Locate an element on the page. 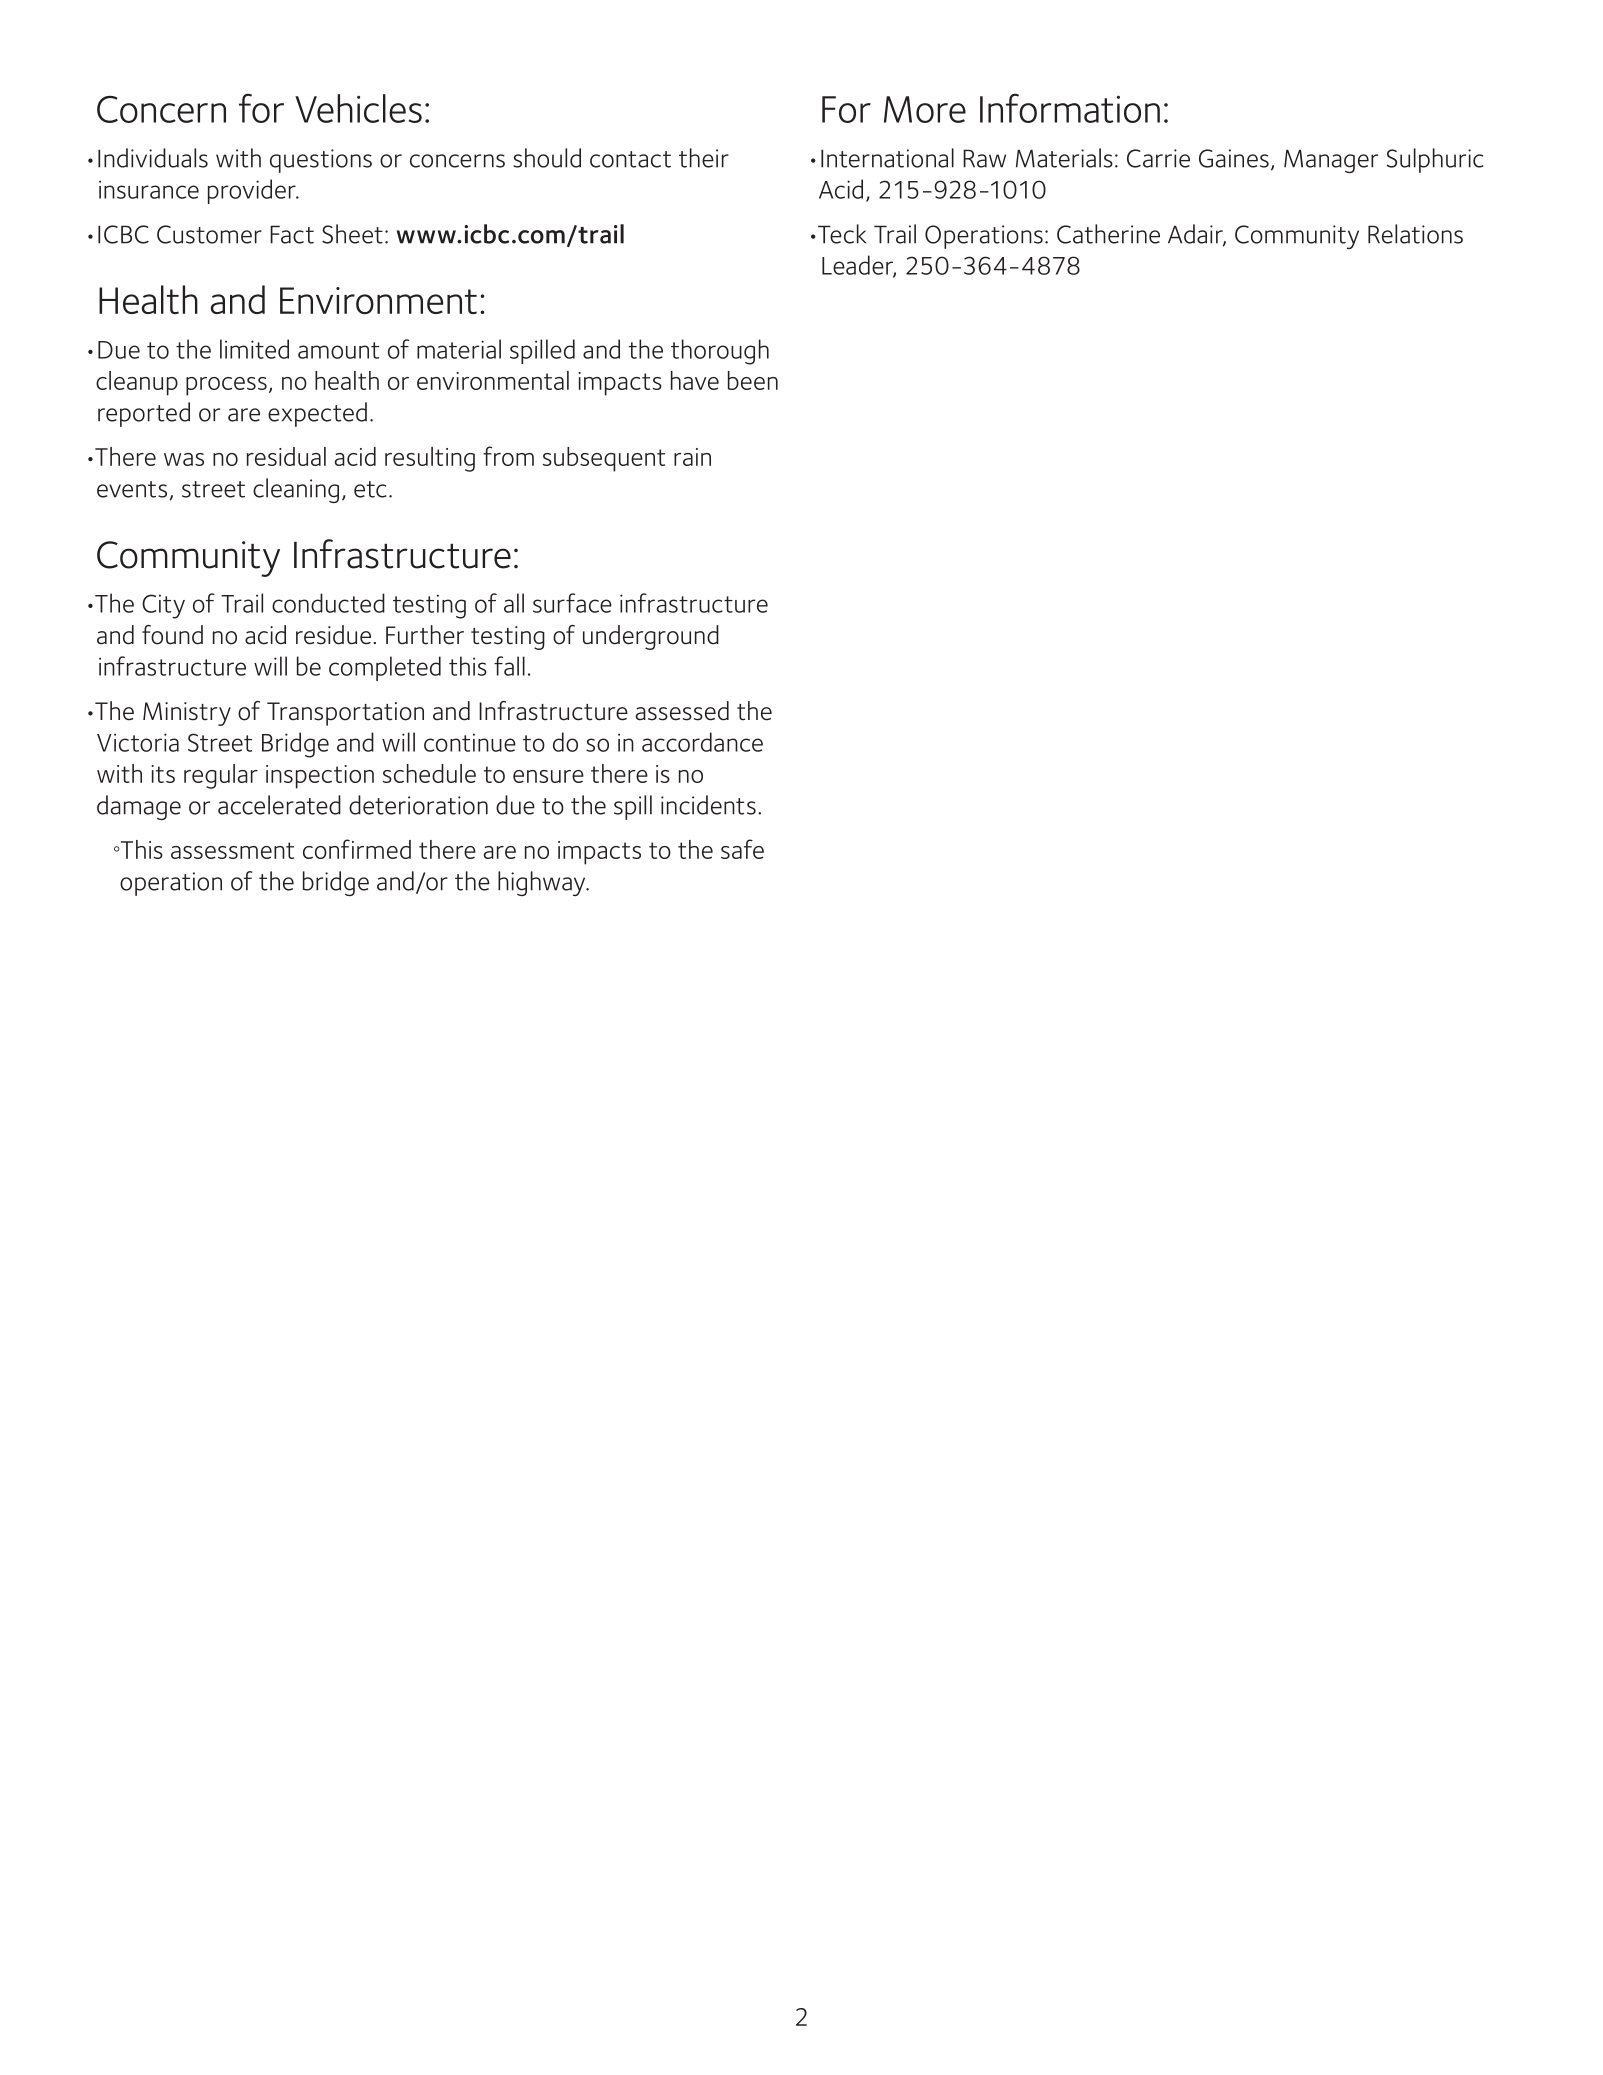 This page has height=2075, width=1603. cleaning is located at coordinates (296, 490).
